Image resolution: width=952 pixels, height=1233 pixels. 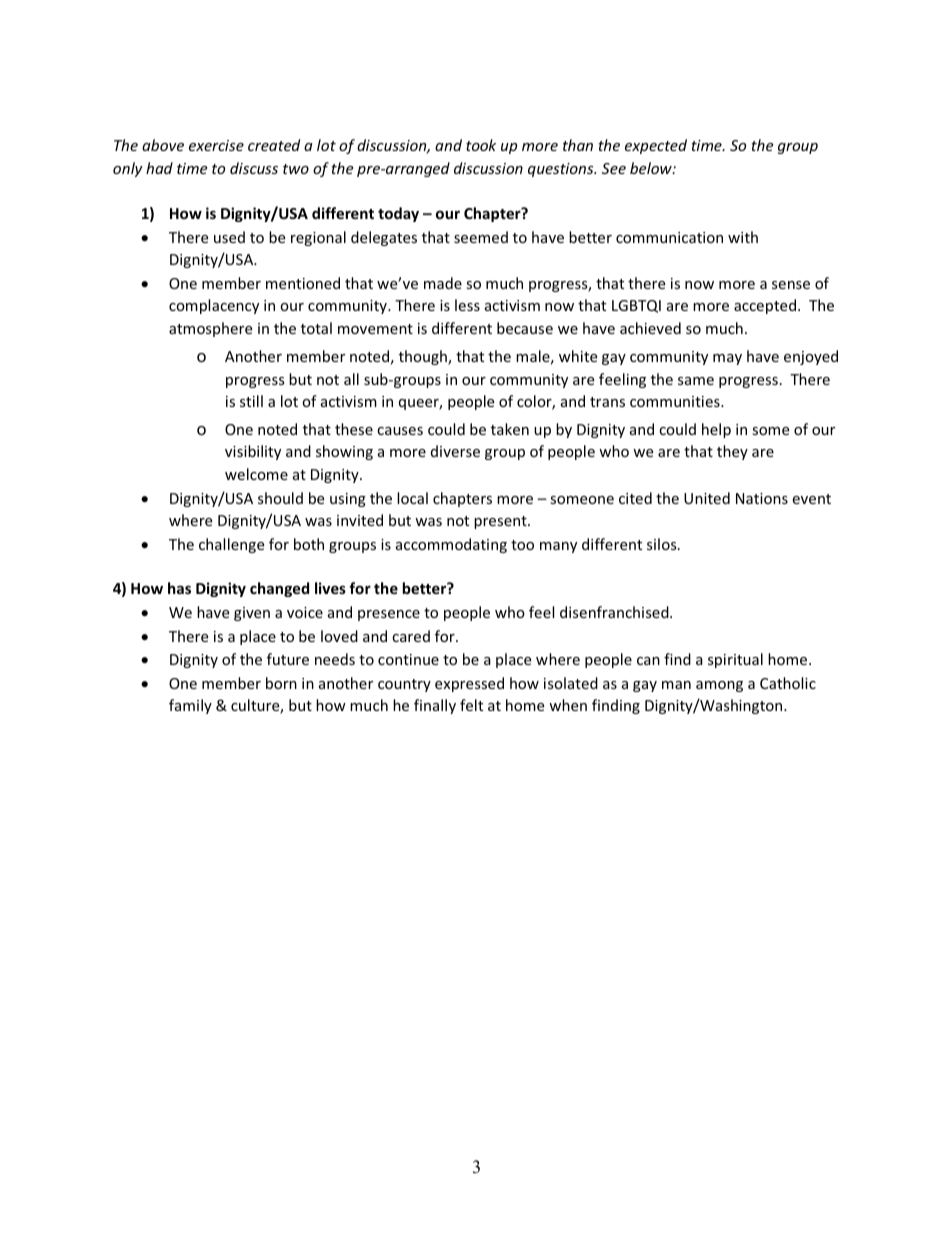 What do you see at coordinates (251, 401) in the screenshot?
I see `still` at bounding box center [251, 401].
